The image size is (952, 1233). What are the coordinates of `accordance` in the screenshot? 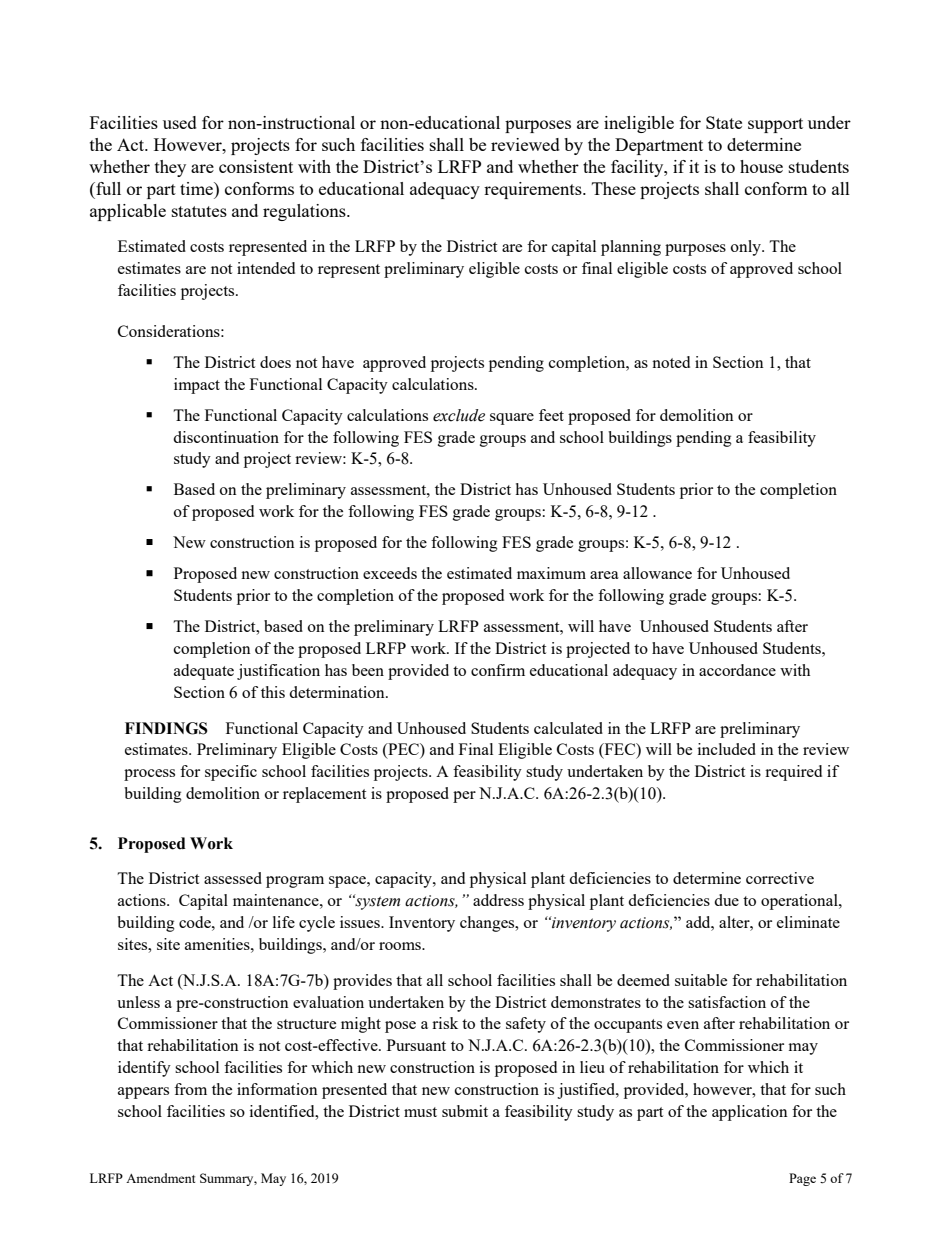 It's located at (737, 670).
